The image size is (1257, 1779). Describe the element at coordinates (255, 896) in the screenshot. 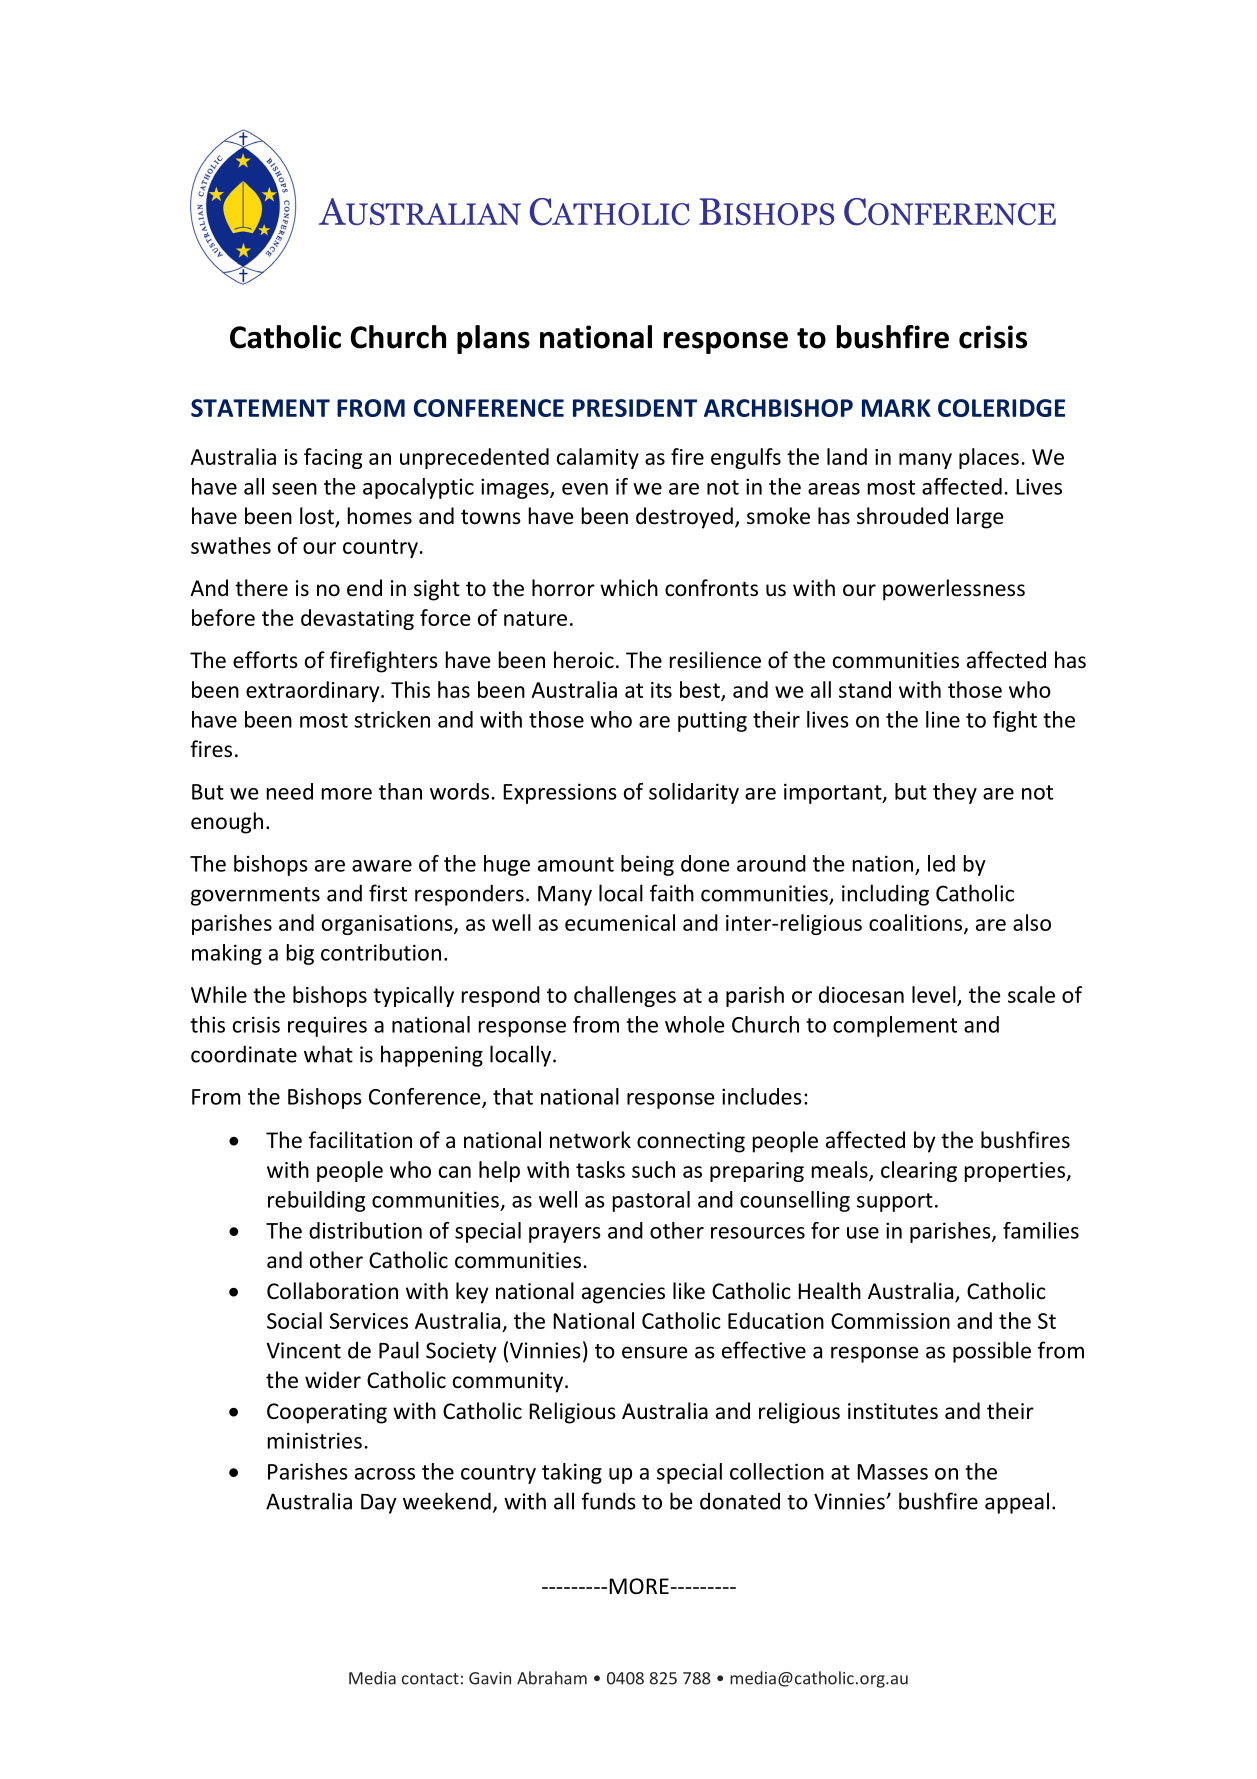

I see `governments` at that location.
